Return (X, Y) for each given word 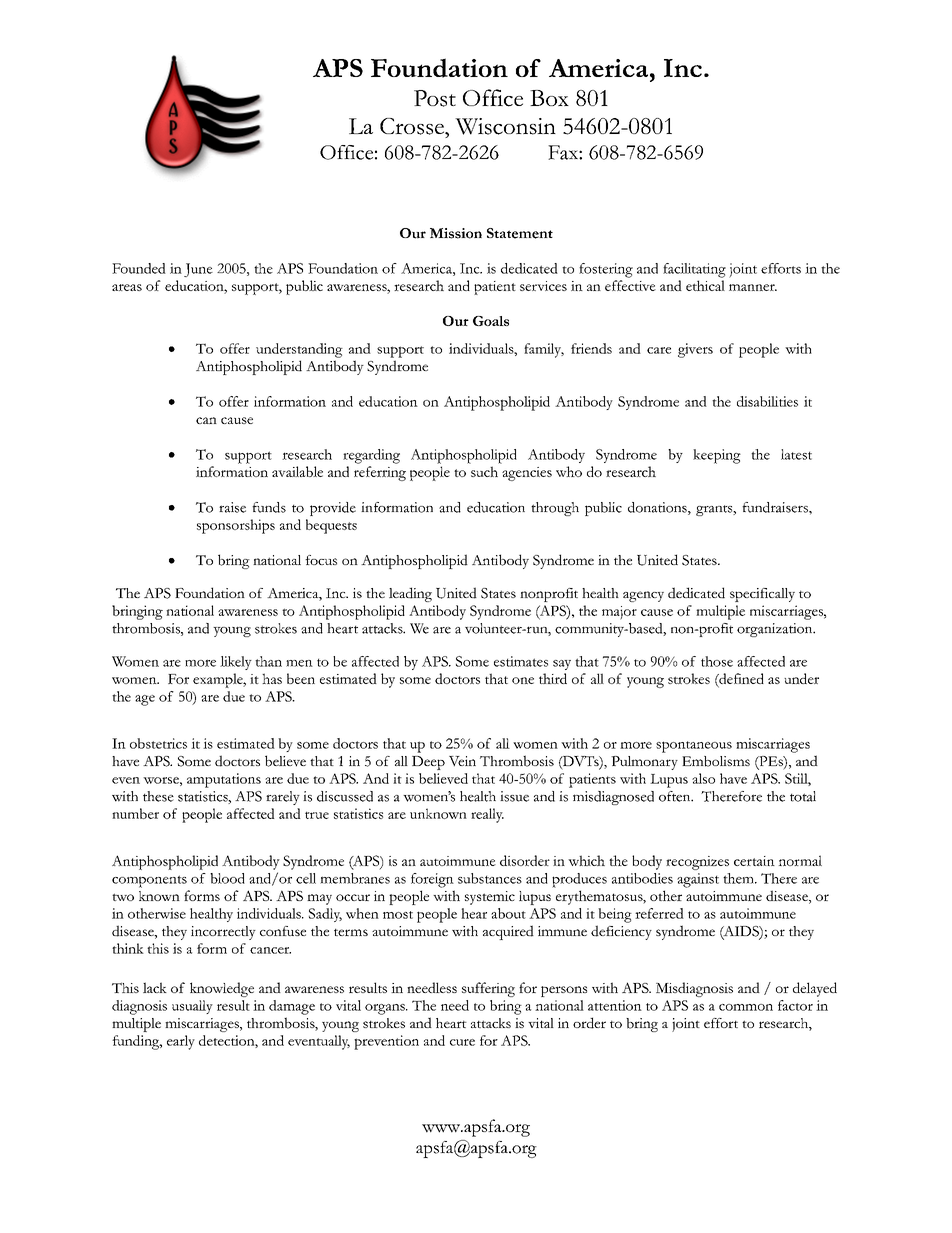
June (198, 270)
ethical (705, 285)
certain (754, 861)
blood (227, 878)
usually (192, 1007)
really (487, 815)
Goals (491, 321)
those (717, 661)
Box (549, 98)
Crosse (413, 126)
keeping (717, 456)
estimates (521, 661)
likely (236, 663)
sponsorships (236, 526)
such (484, 471)
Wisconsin (505, 126)
